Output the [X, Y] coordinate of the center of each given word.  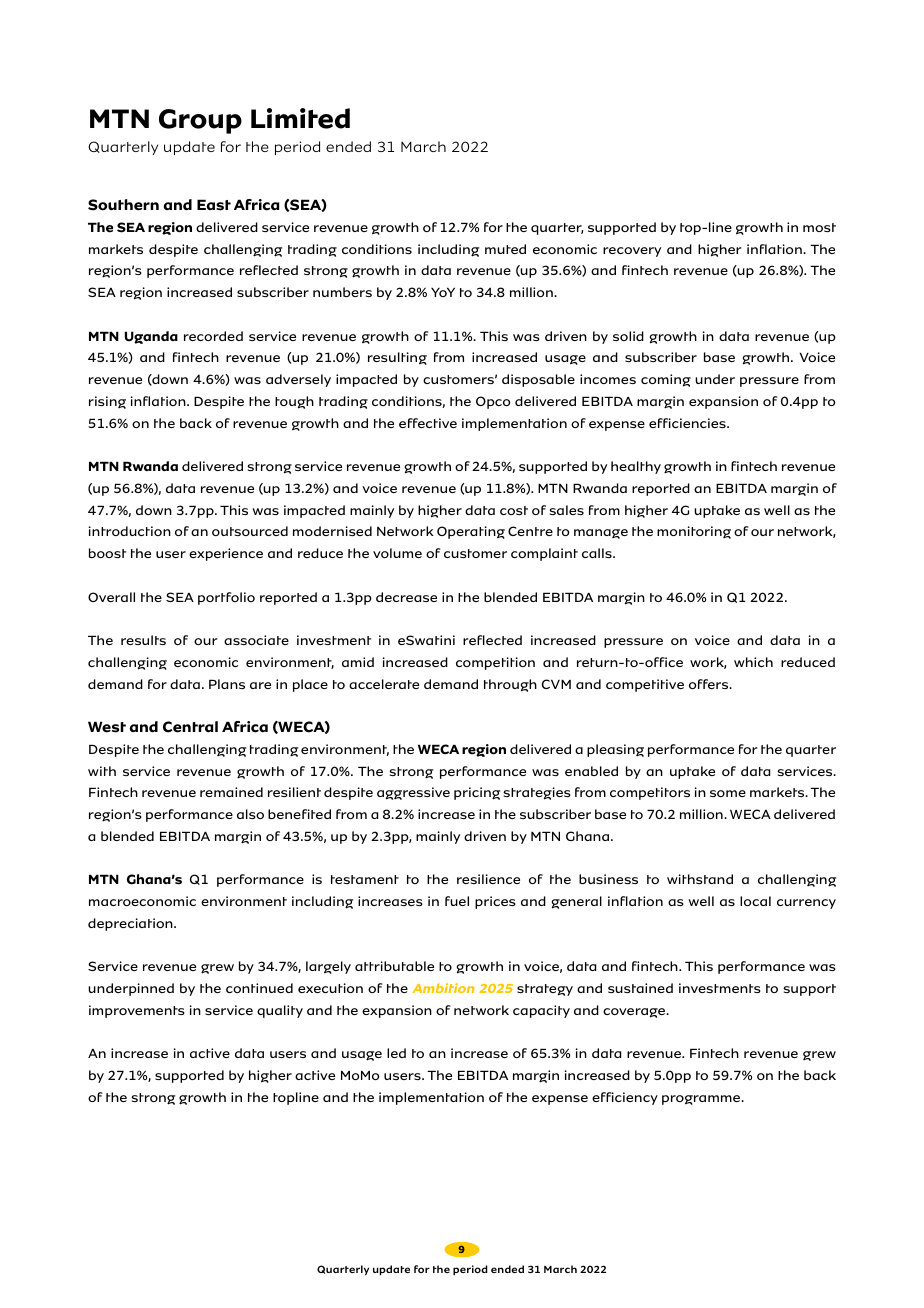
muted [505, 249]
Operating [471, 532]
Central [190, 727]
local [755, 901]
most [819, 227]
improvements [137, 1011]
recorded [213, 336]
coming [666, 380]
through [510, 685]
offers [710, 684]
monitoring [694, 532]
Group [200, 121]
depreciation [131, 924]
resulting [397, 358]
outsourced [250, 531]
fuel [457, 901]
